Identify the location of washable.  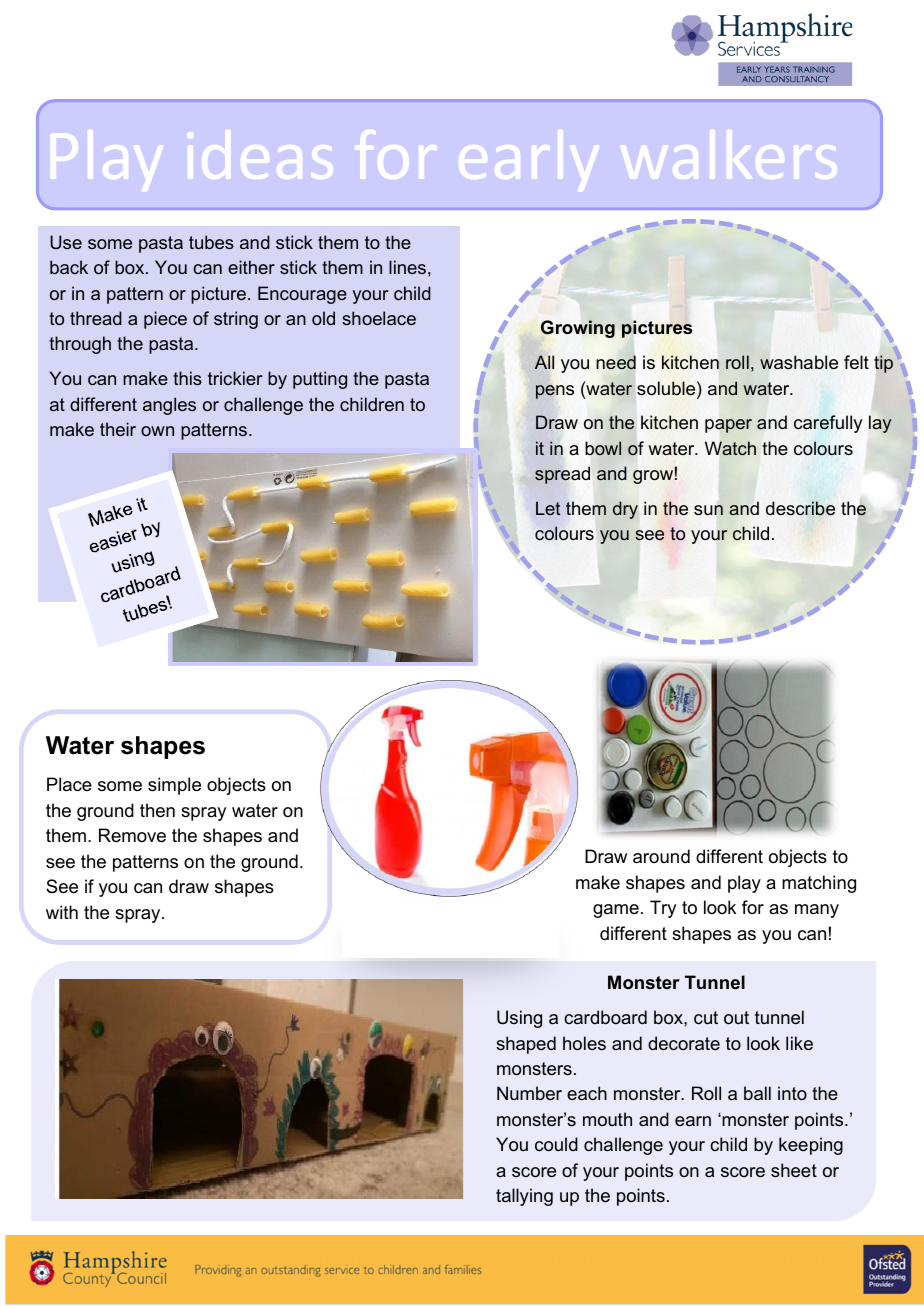
(799, 362).
